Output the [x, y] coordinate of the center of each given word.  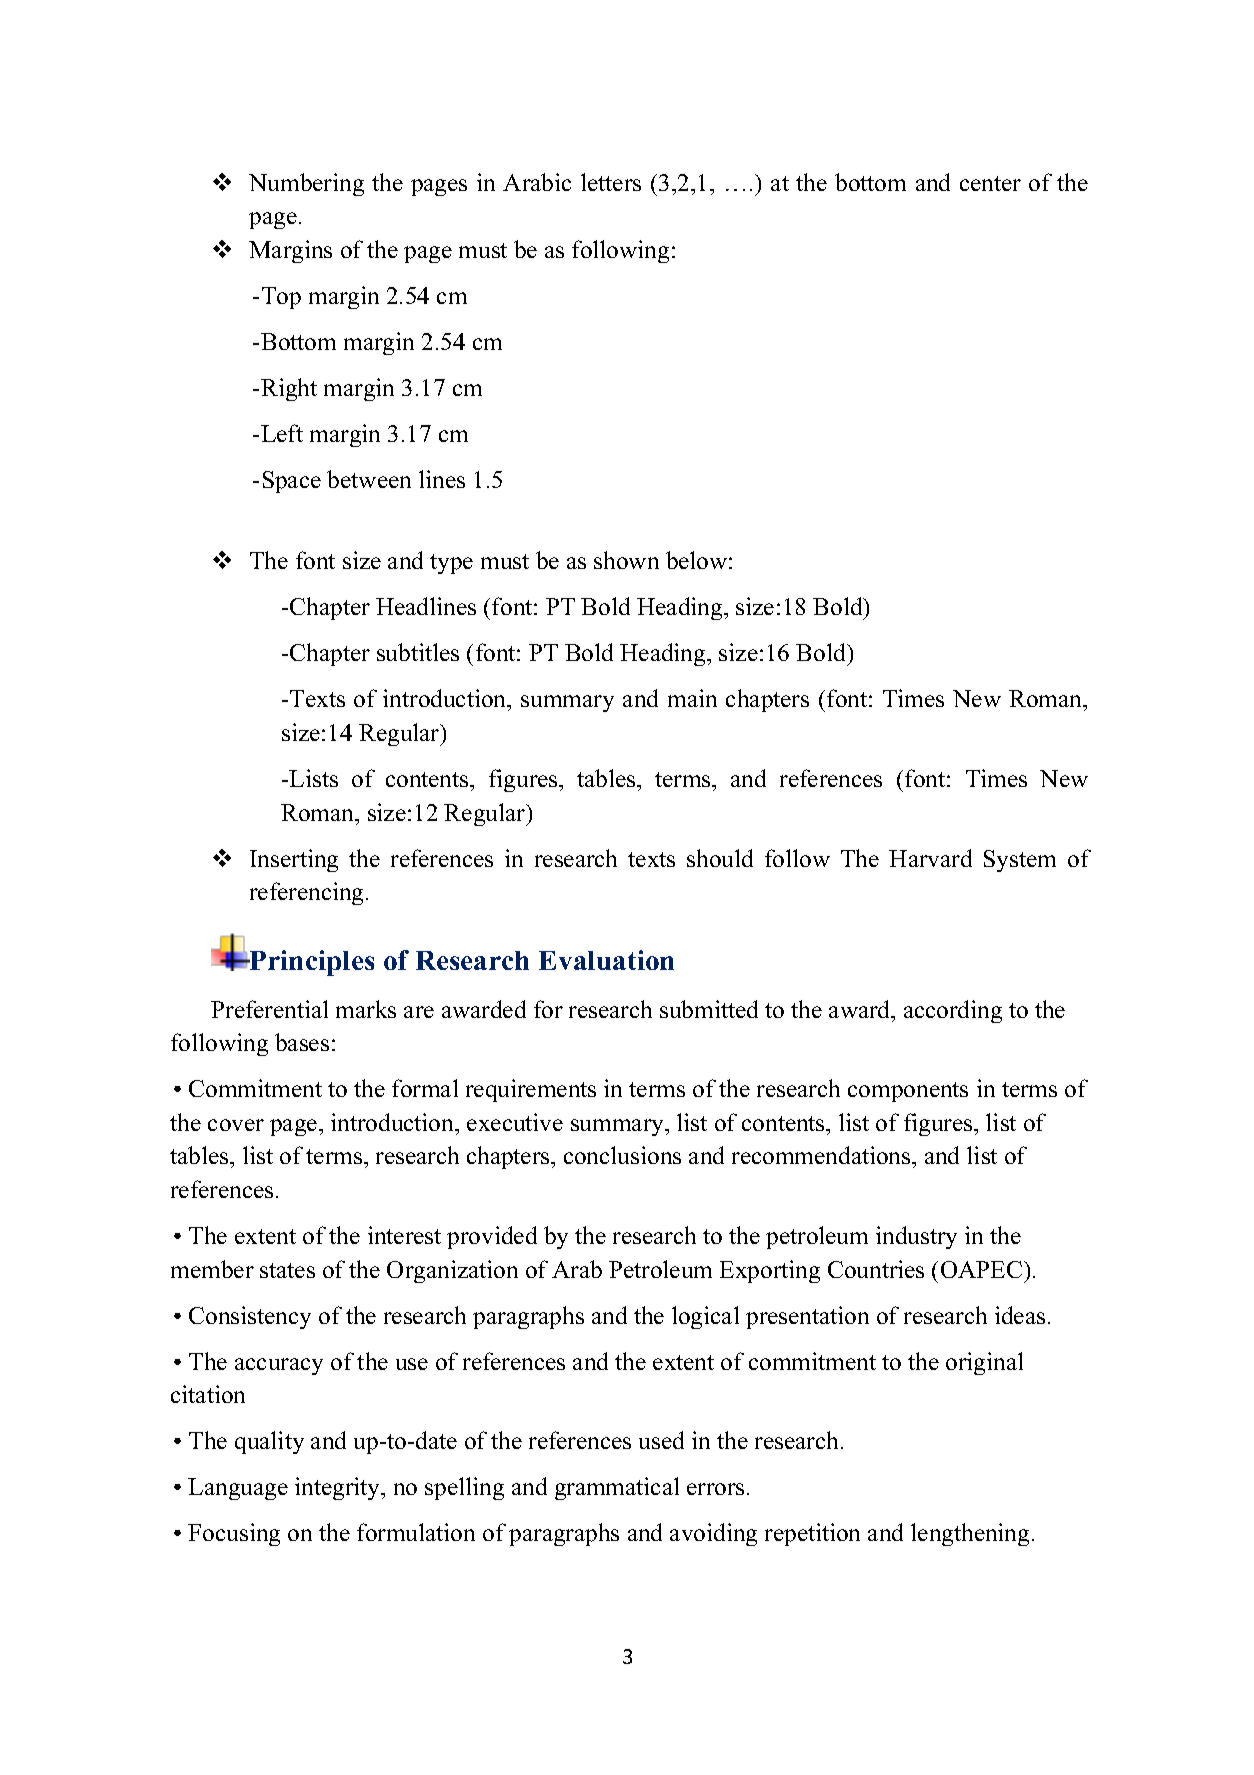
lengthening [970, 1534]
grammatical [617, 1488]
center [990, 183]
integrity [339, 1488]
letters [611, 182]
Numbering [306, 184]
